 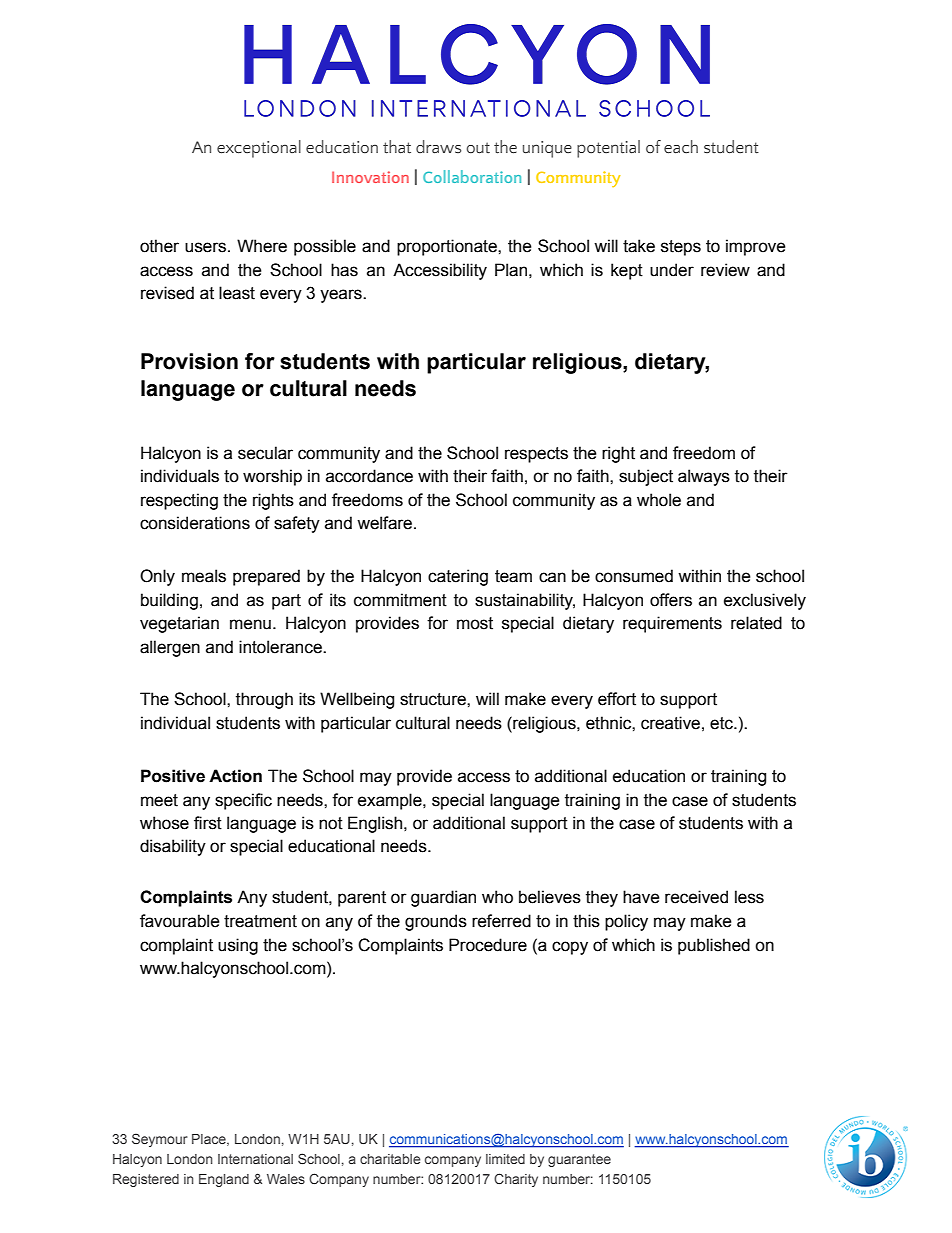 What do you see at coordinates (696, 897) in the screenshot?
I see `received` at bounding box center [696, 897].
